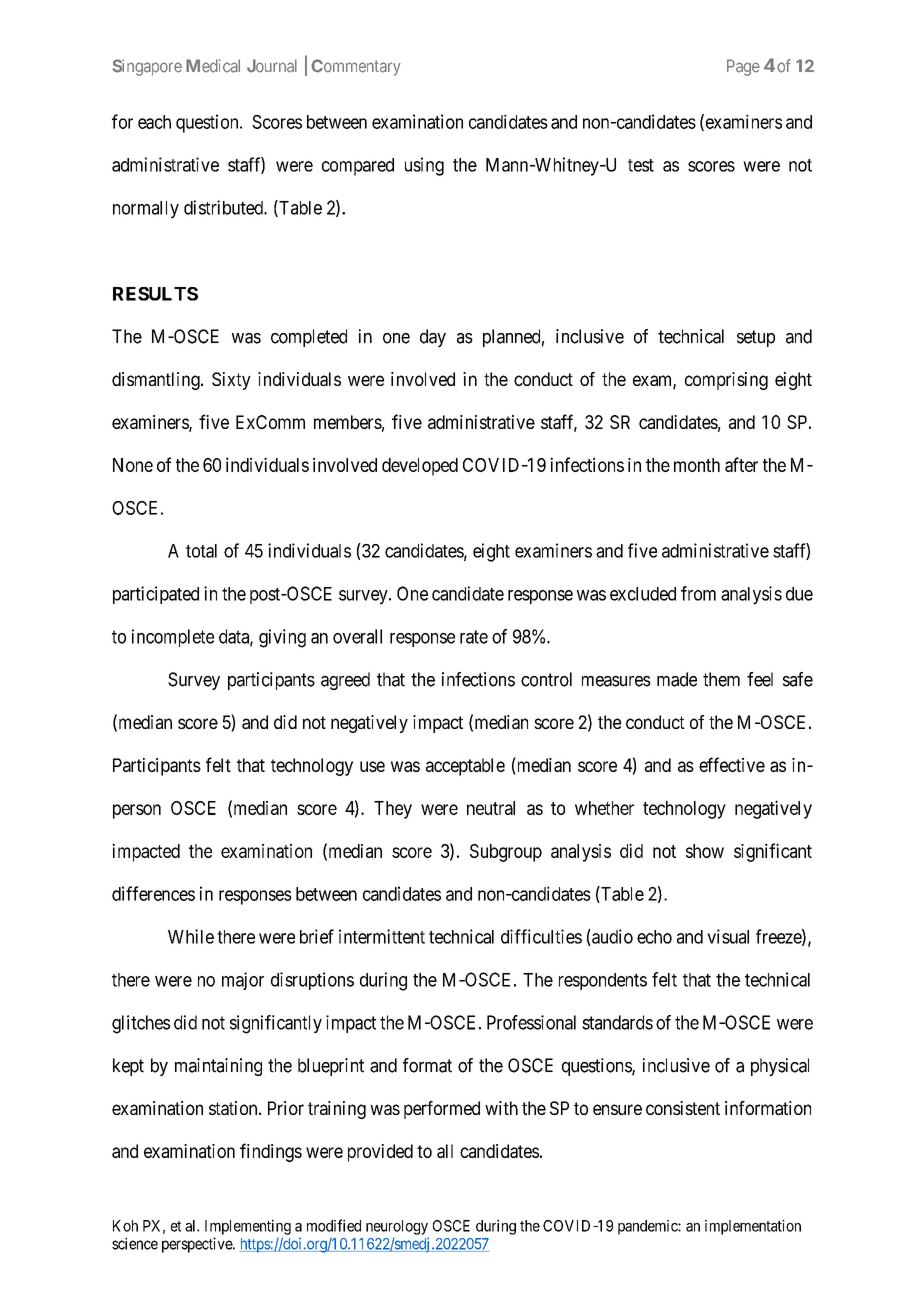 Image resolution: width=924 pixels, height=1308 pixels. Describe the element at coordinates (726, 381) in the screenshot. I see `comprising` at that location.
